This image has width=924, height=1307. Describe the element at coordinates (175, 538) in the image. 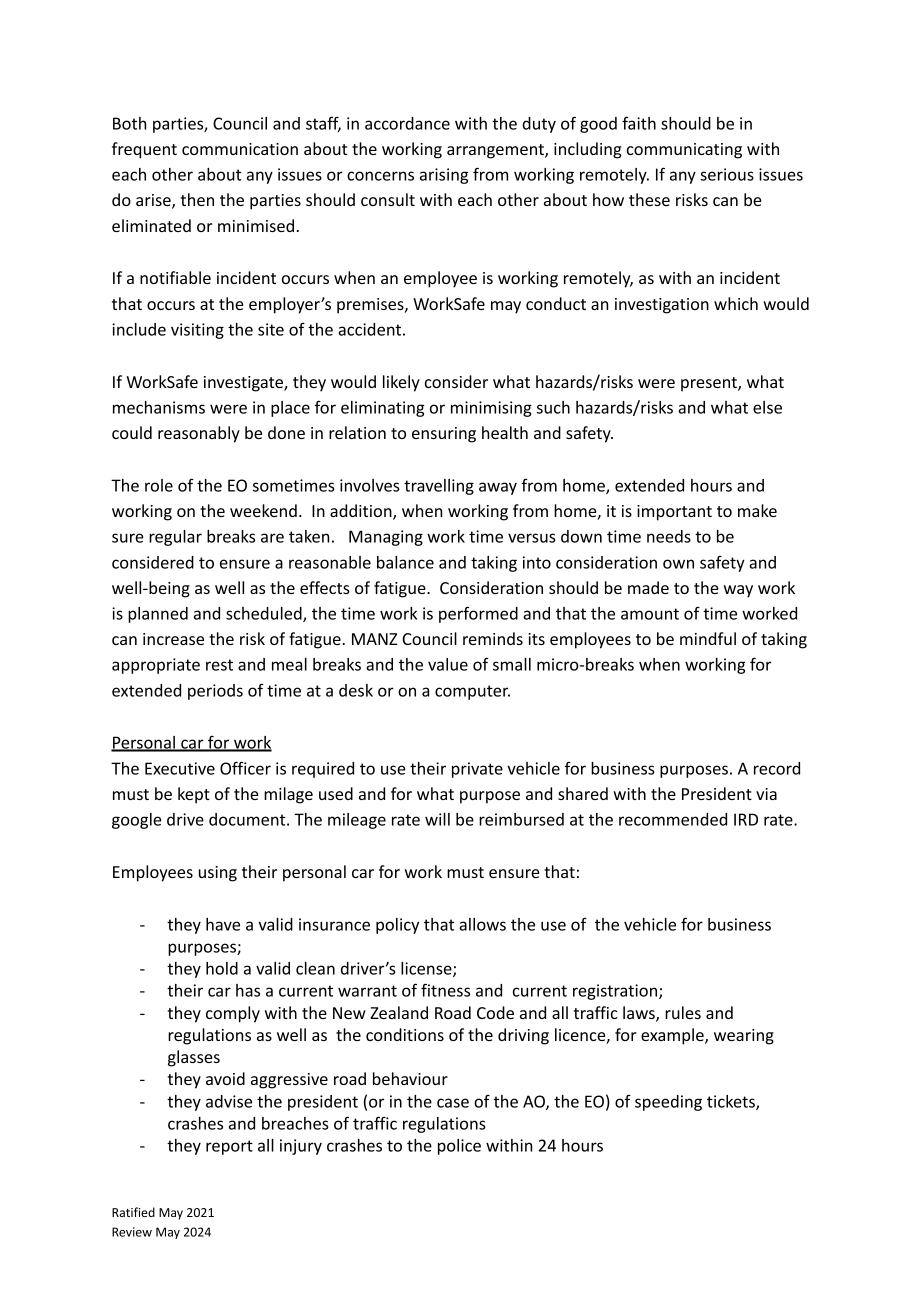

I see `regular` at that location.
